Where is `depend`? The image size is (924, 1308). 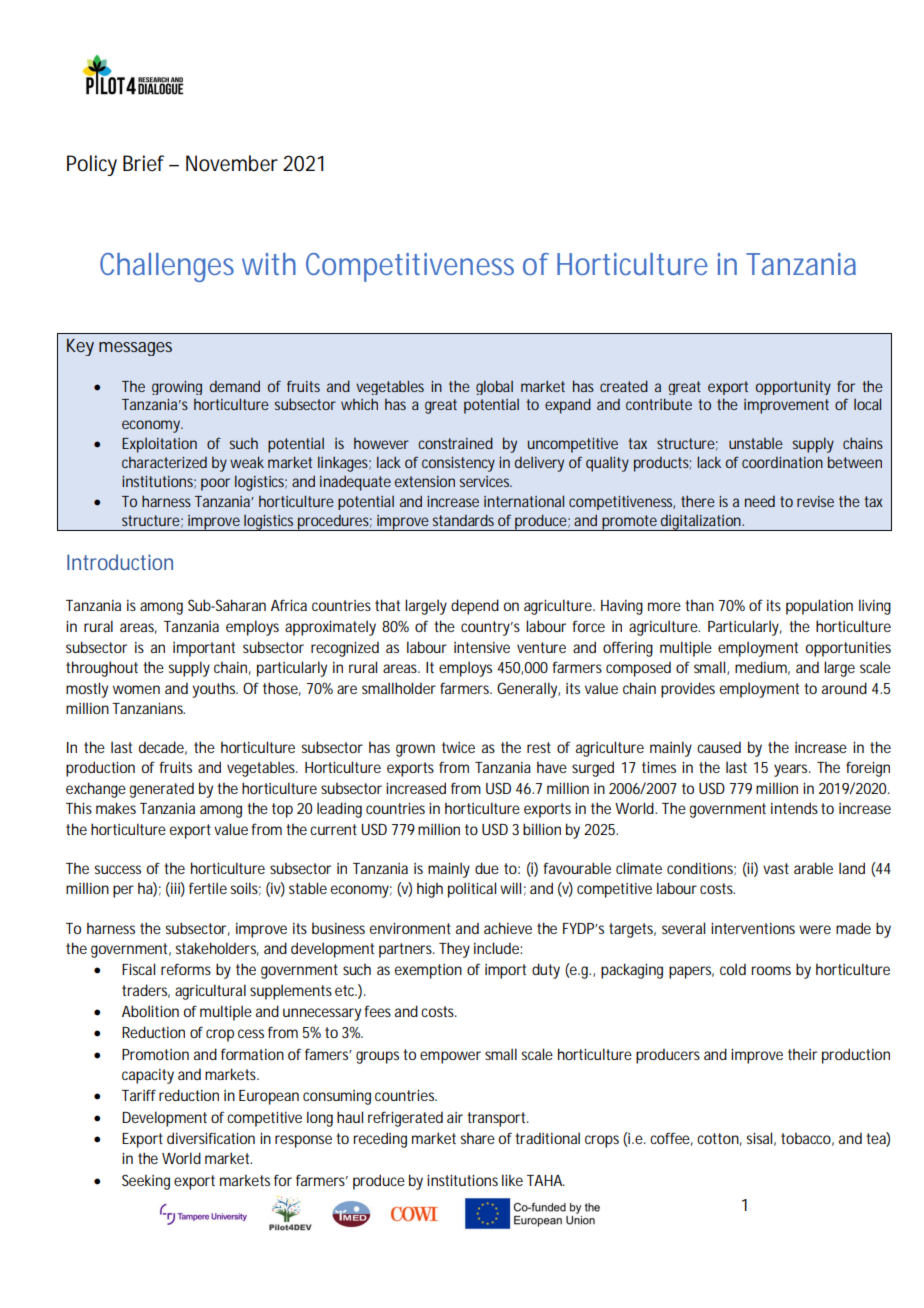
depend is located at coordinates (475, 607).
